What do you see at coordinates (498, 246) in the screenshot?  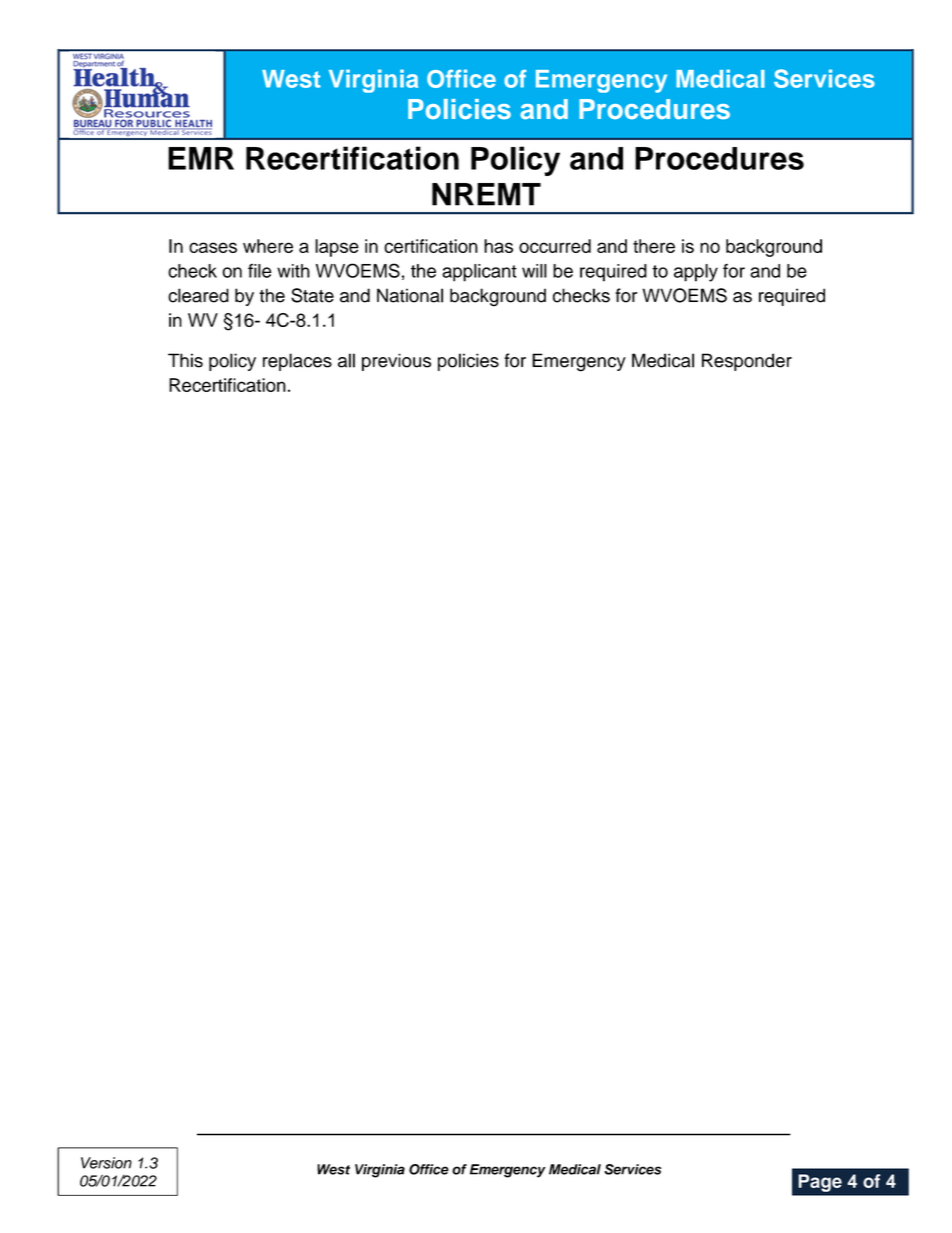 I see `has` at bounding box center [498, 246].
